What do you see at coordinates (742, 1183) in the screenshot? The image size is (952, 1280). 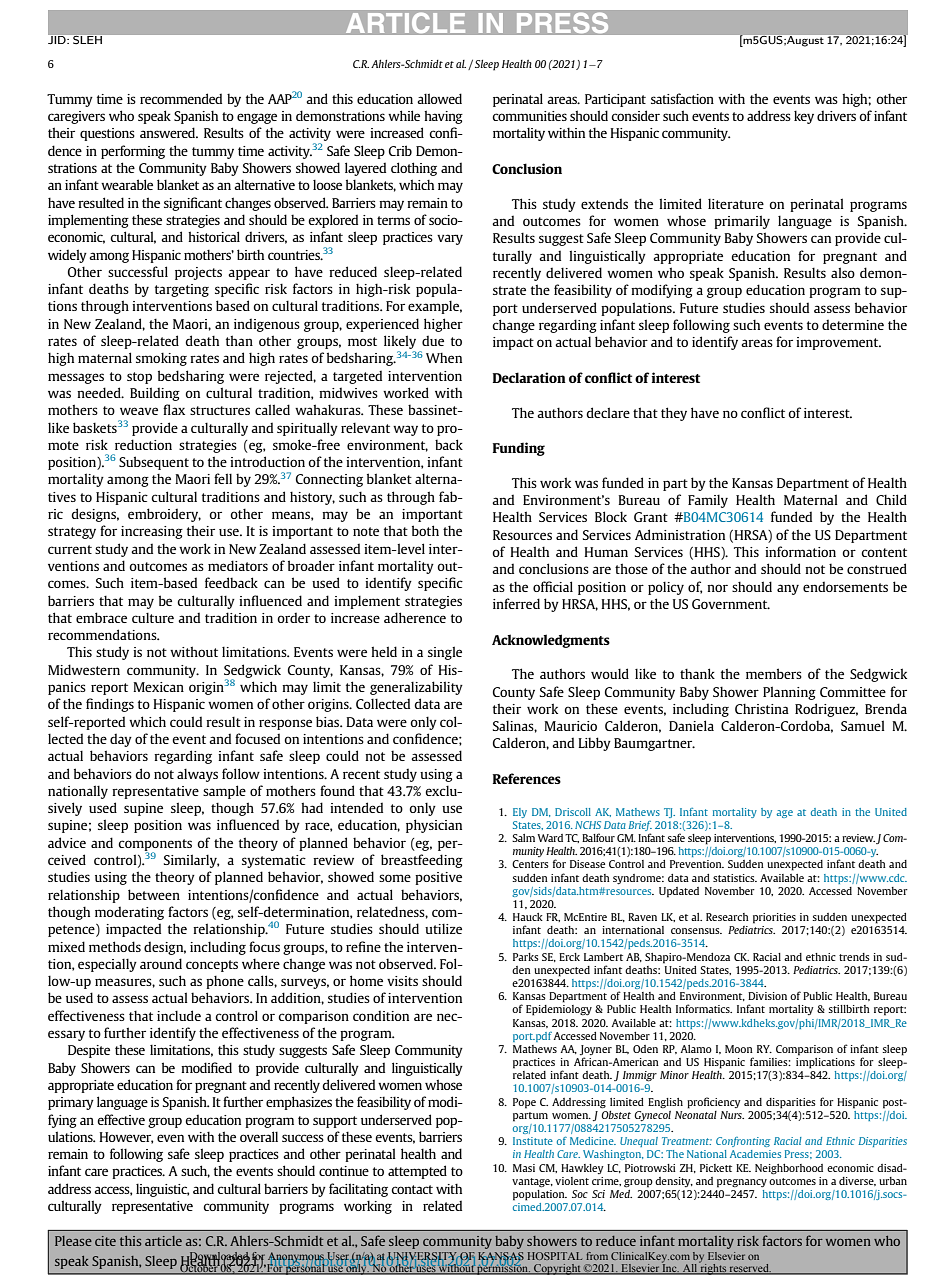 I see `pregnancy` at bounding box center [742, 1183].
